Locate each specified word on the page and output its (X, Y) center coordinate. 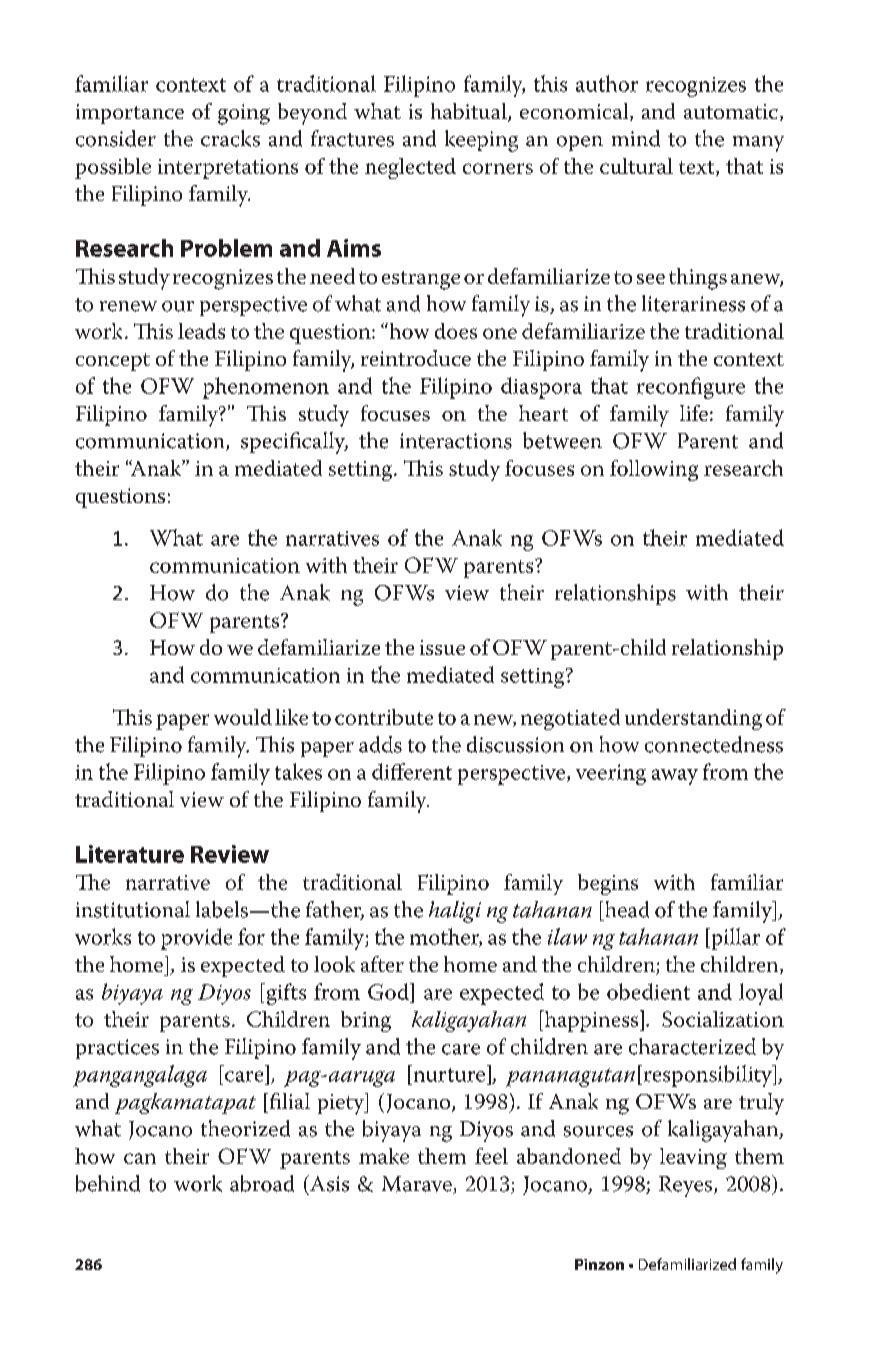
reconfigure (691, 388)
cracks (230, 138)
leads (201, 331)
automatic (731, 111)
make (384, 1156)
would (243, 717)
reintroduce (416, 358)
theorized (245, 1128)
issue (442, 647)
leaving (693, 1158)
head (627, 909)
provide (196, 939)
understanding (693, 719)
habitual (470, 112)
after (382, 964)
